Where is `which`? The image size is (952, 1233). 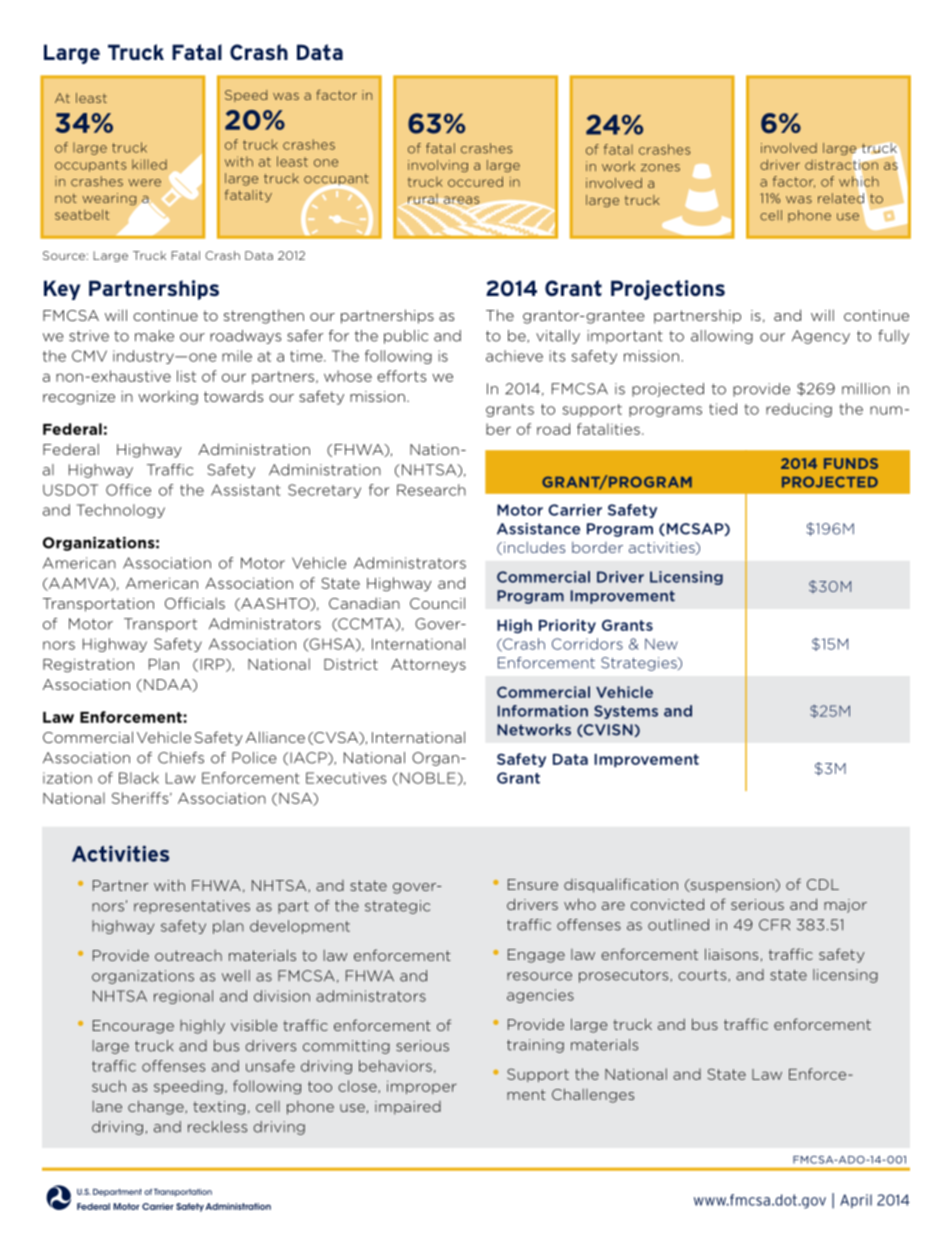
which is located at coordinates (859, 181).
